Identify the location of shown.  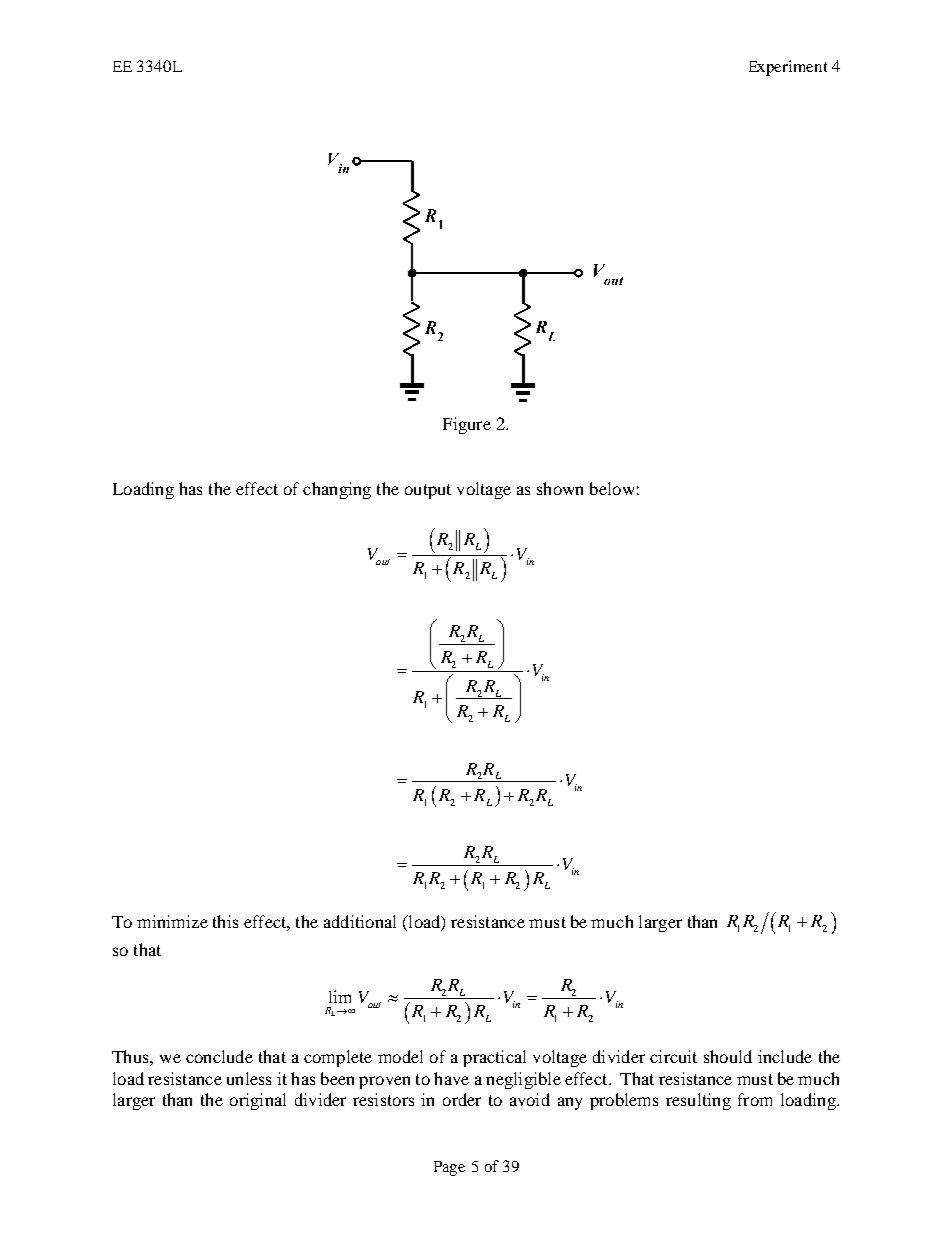
(560, 488).
